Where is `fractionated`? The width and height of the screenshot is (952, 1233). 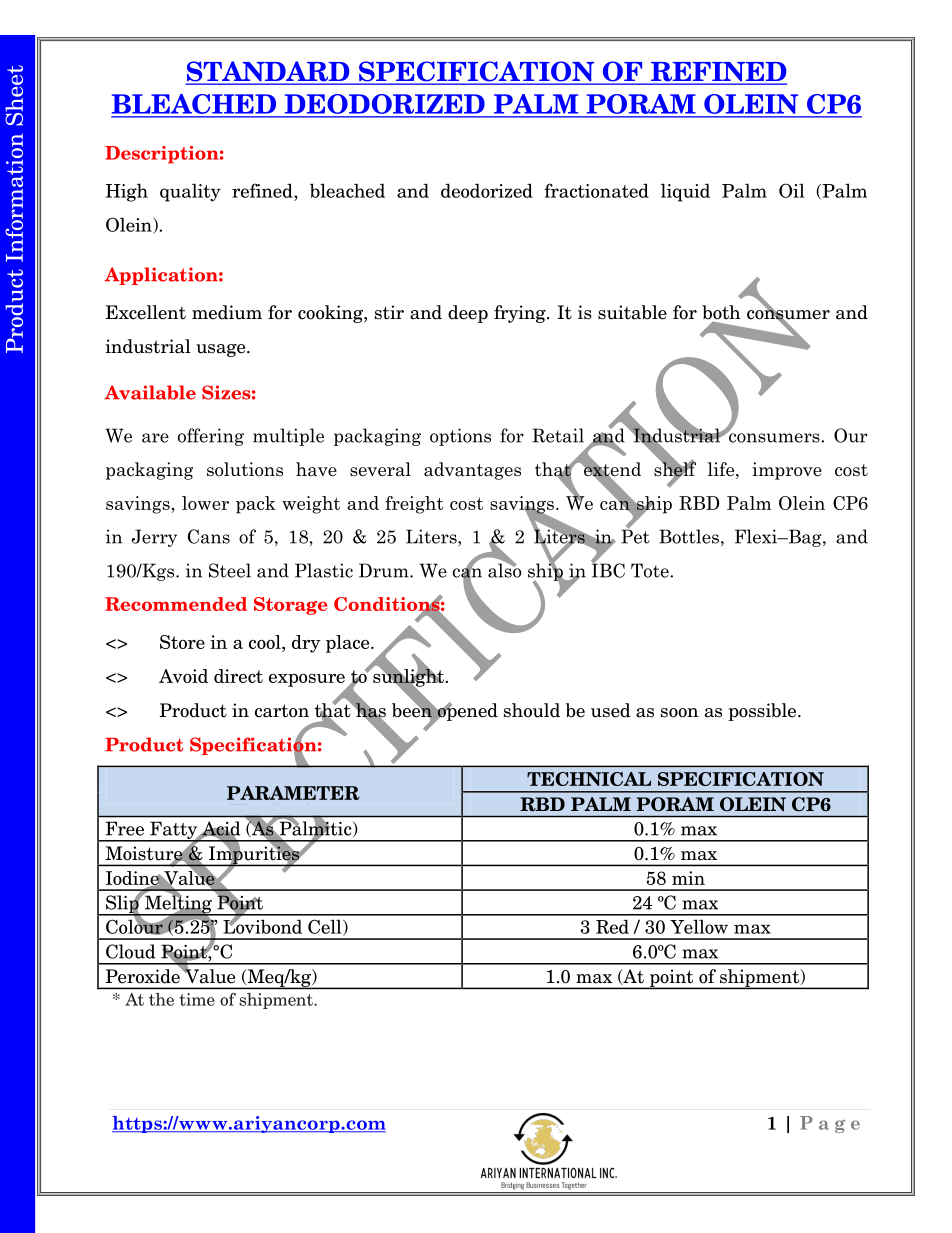 fractionated is located at coordinates (596, 190).
